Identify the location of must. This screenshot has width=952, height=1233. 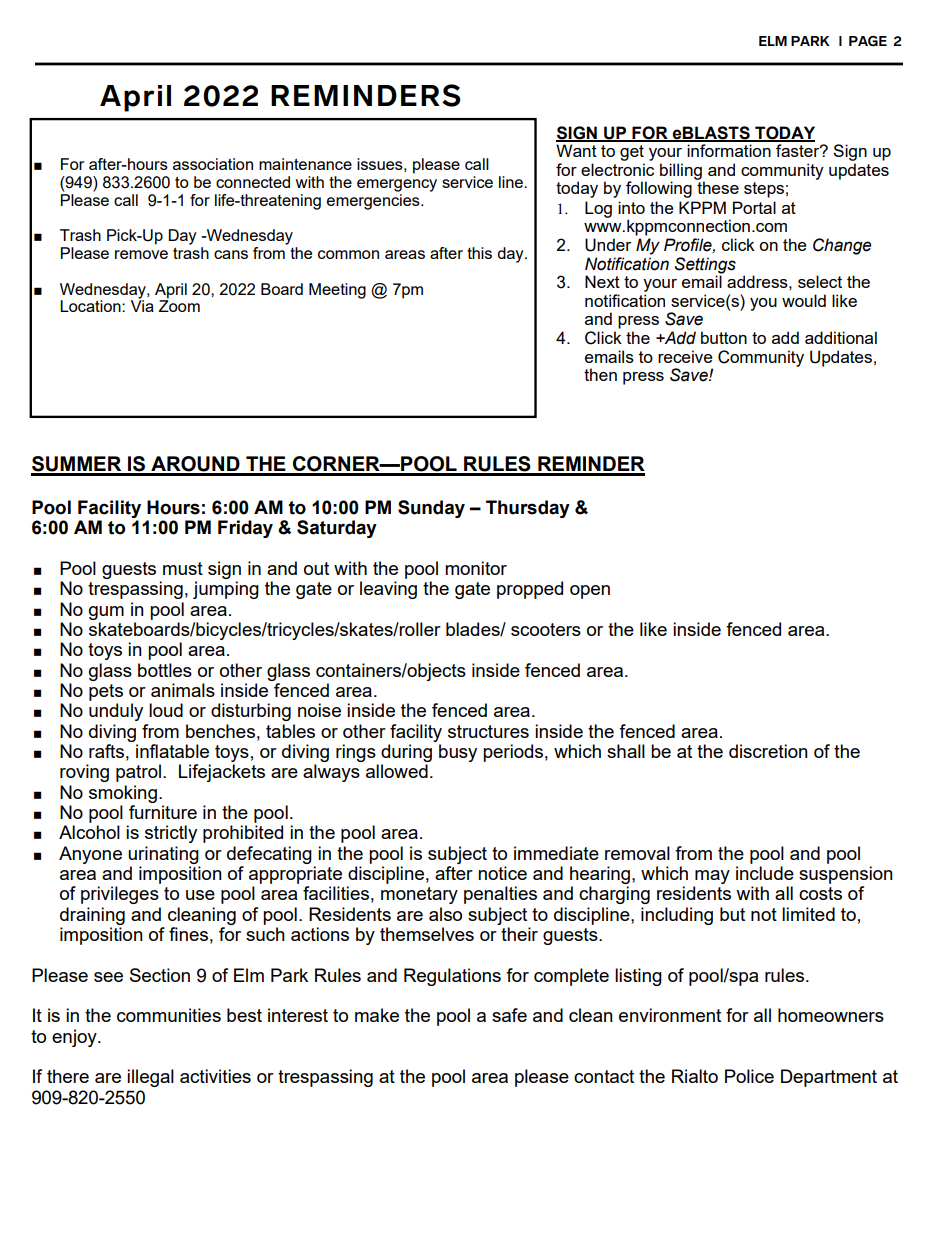
(183, 568).
